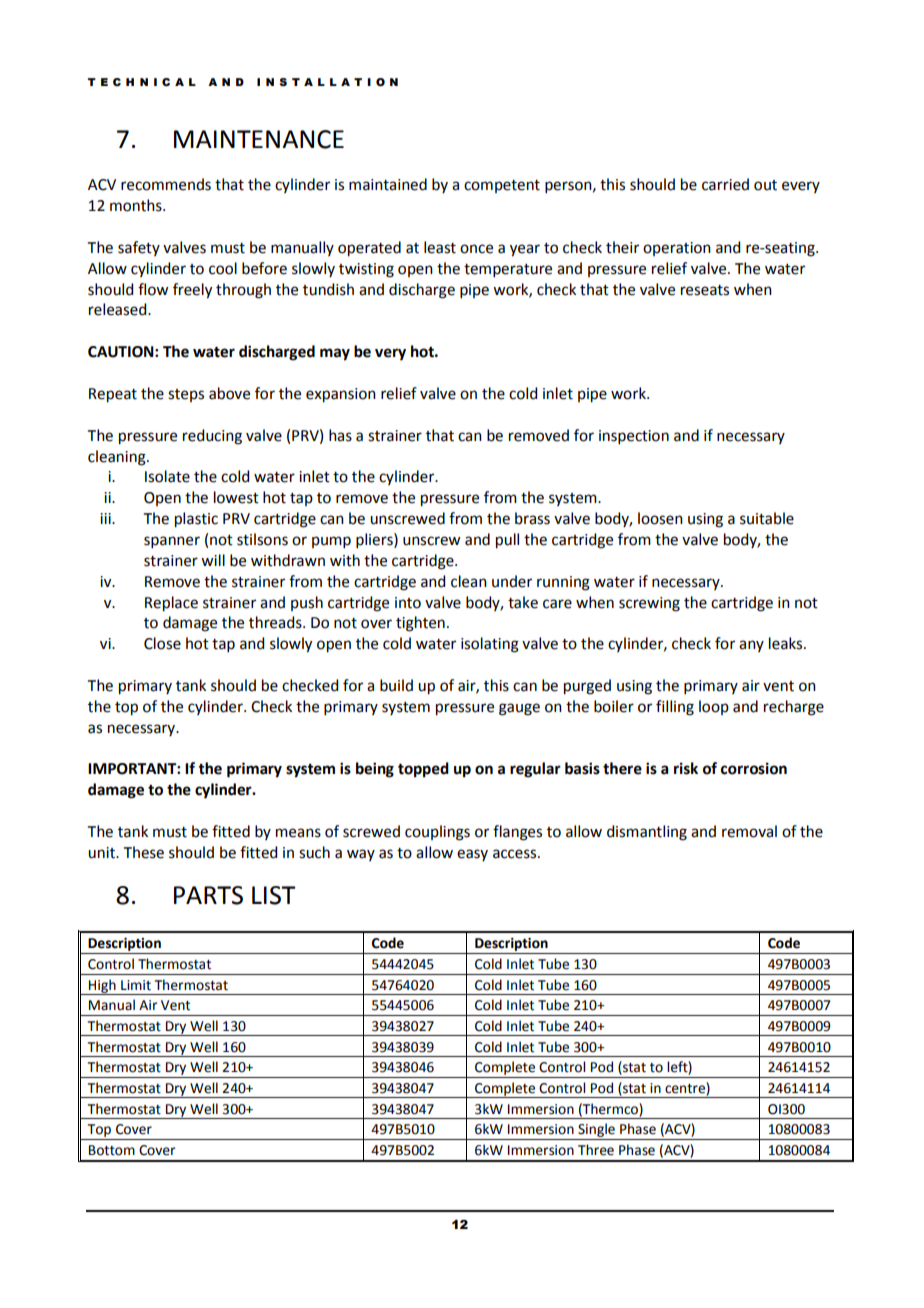 This screenshot has width=924, height=1308. I want to click on expansion, so click(341, 395).
